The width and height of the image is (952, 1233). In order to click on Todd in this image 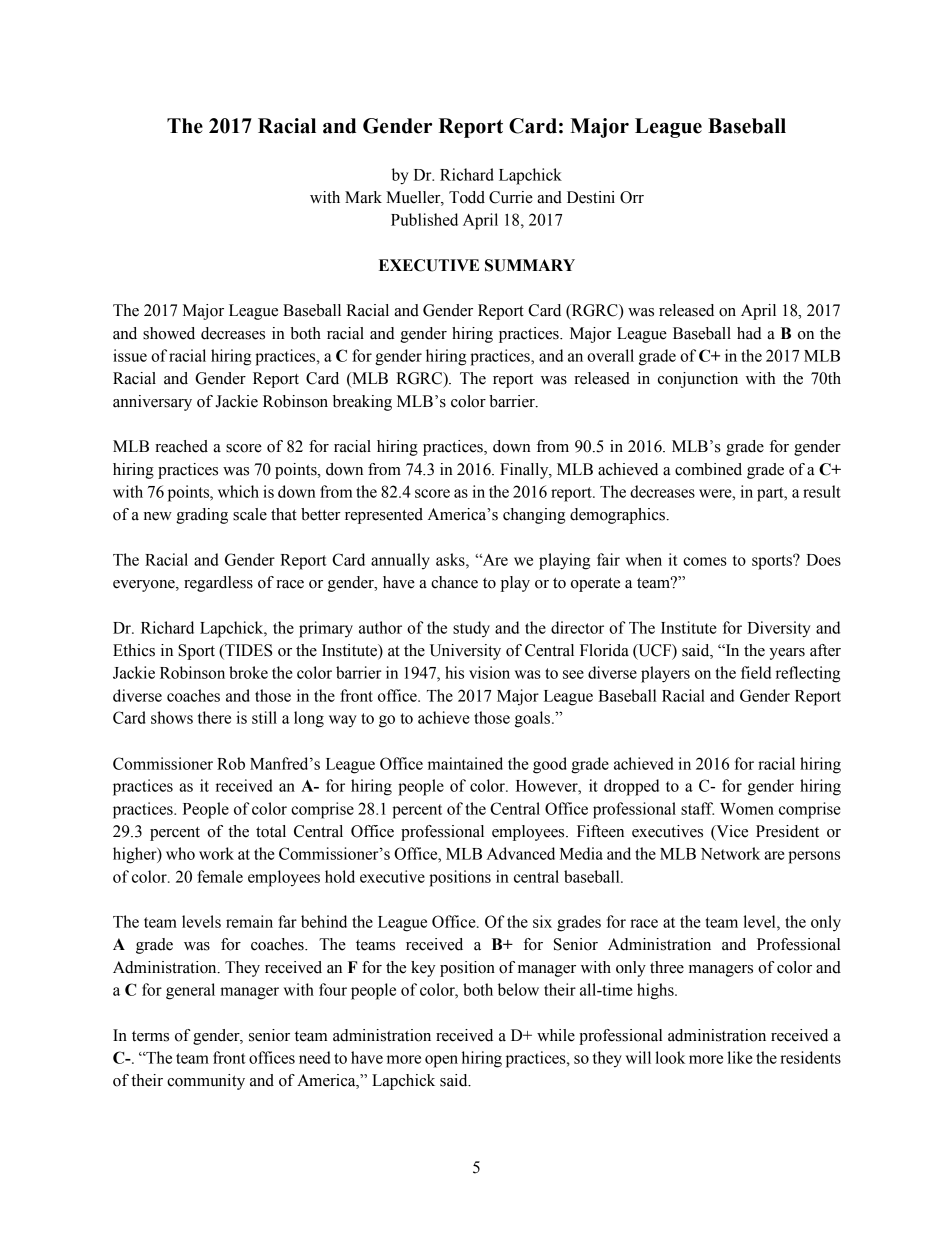, I will do `click(467, 197)`.
